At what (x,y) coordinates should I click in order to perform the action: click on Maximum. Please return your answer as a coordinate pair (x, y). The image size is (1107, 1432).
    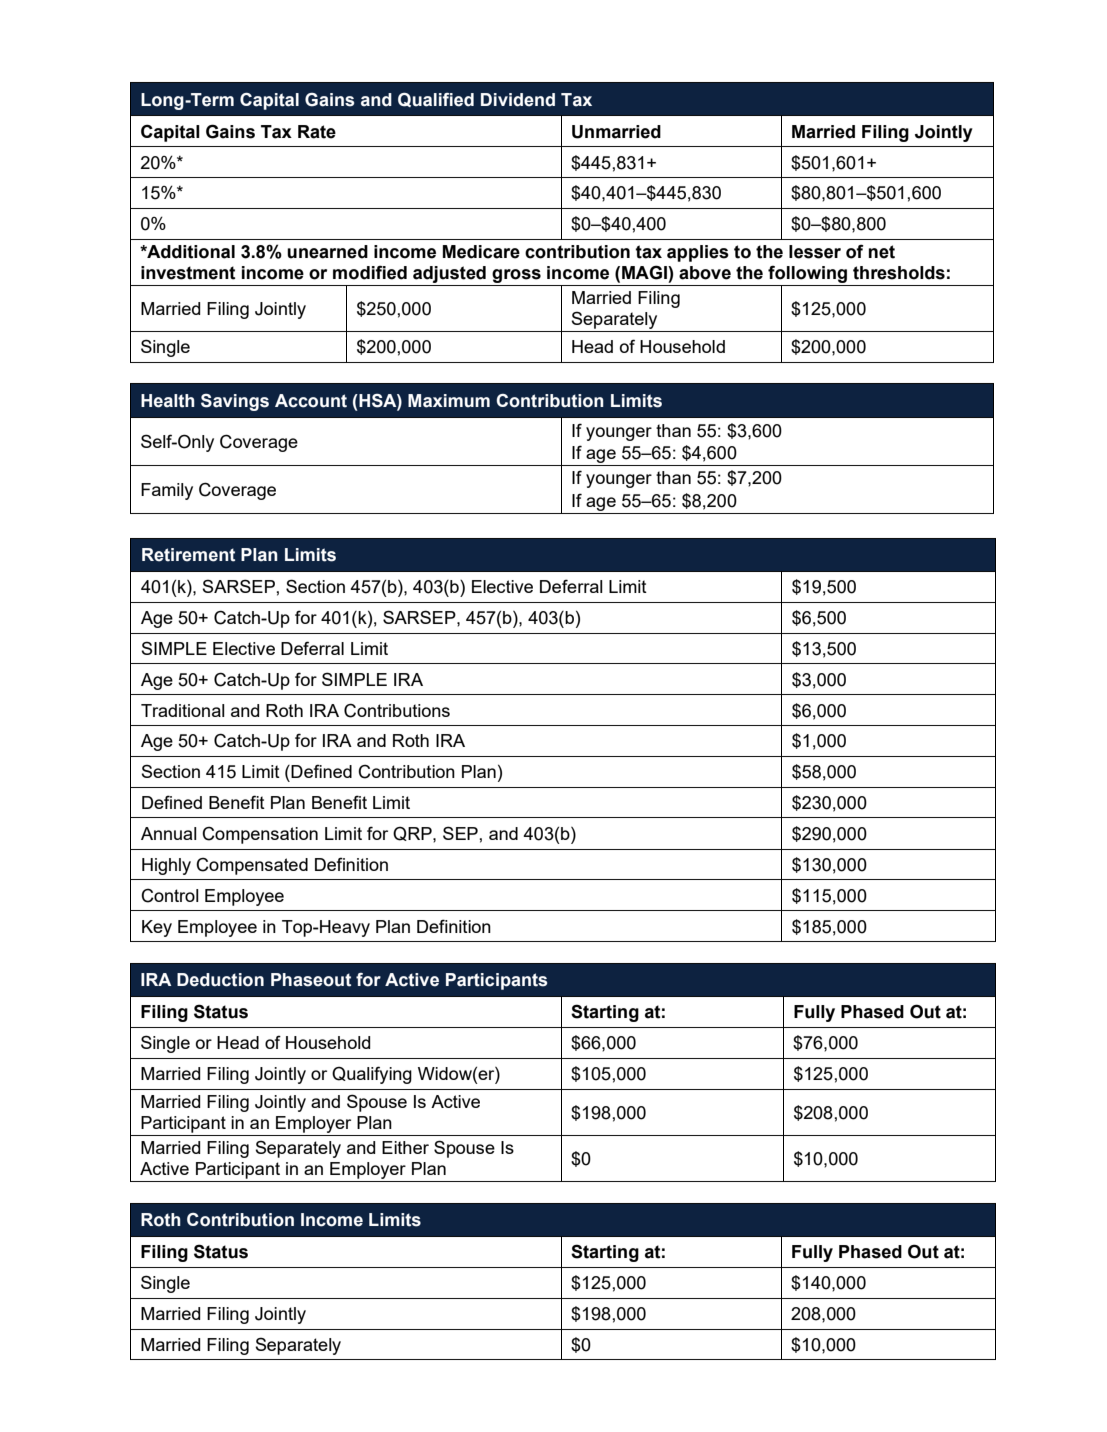
    Looking at the image, I should click on (449, 401).
